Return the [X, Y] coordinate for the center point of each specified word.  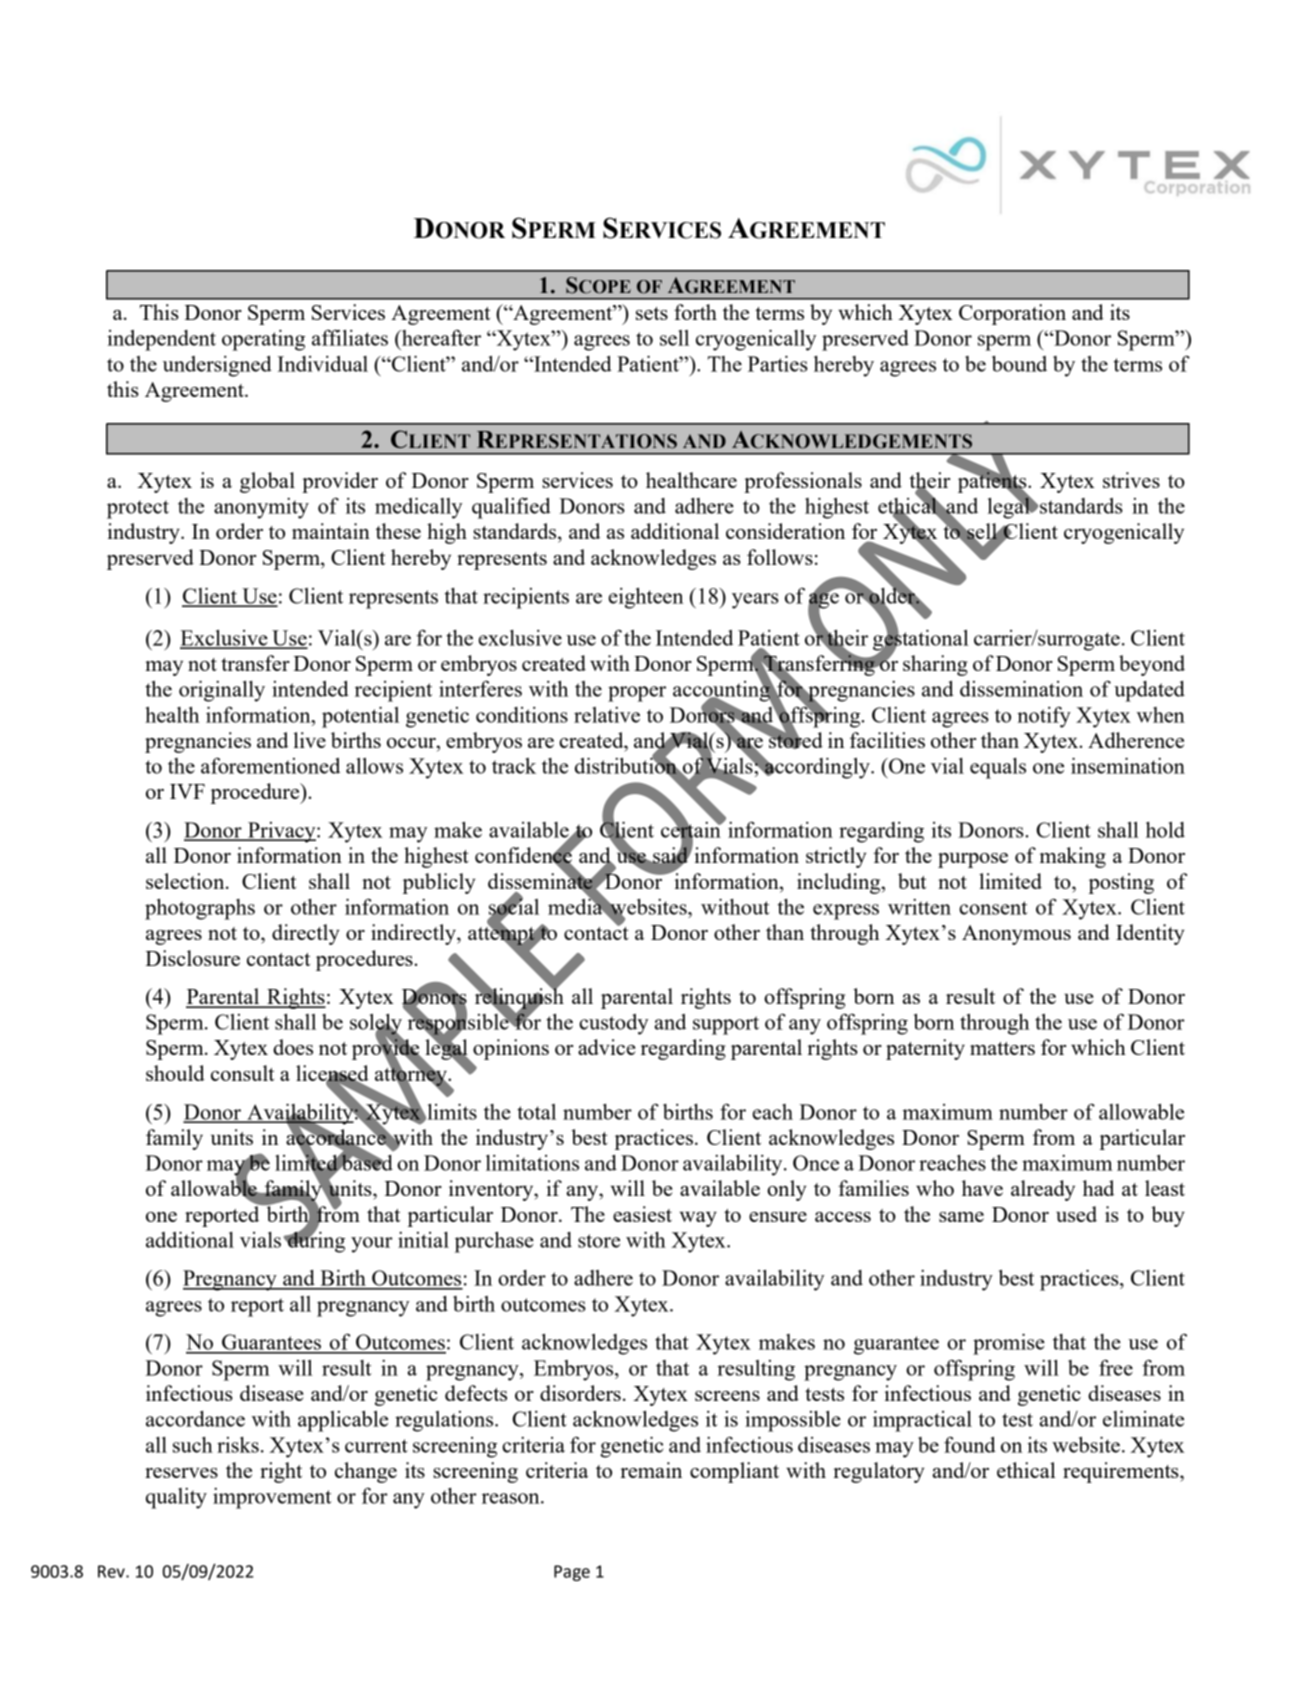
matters [1002, 1048]
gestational [921, 640]
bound [1019, 364]
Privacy [282, 832]
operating [263, 340]
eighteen [646, 598]
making [1073, 857]
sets [652, 313]
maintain [331, 531]
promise [1009, 1344]
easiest [642, 1214]
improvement [272, 1498]
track [514, 766]
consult [242, 1073]
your [372, 1245]
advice [606, 1047]
